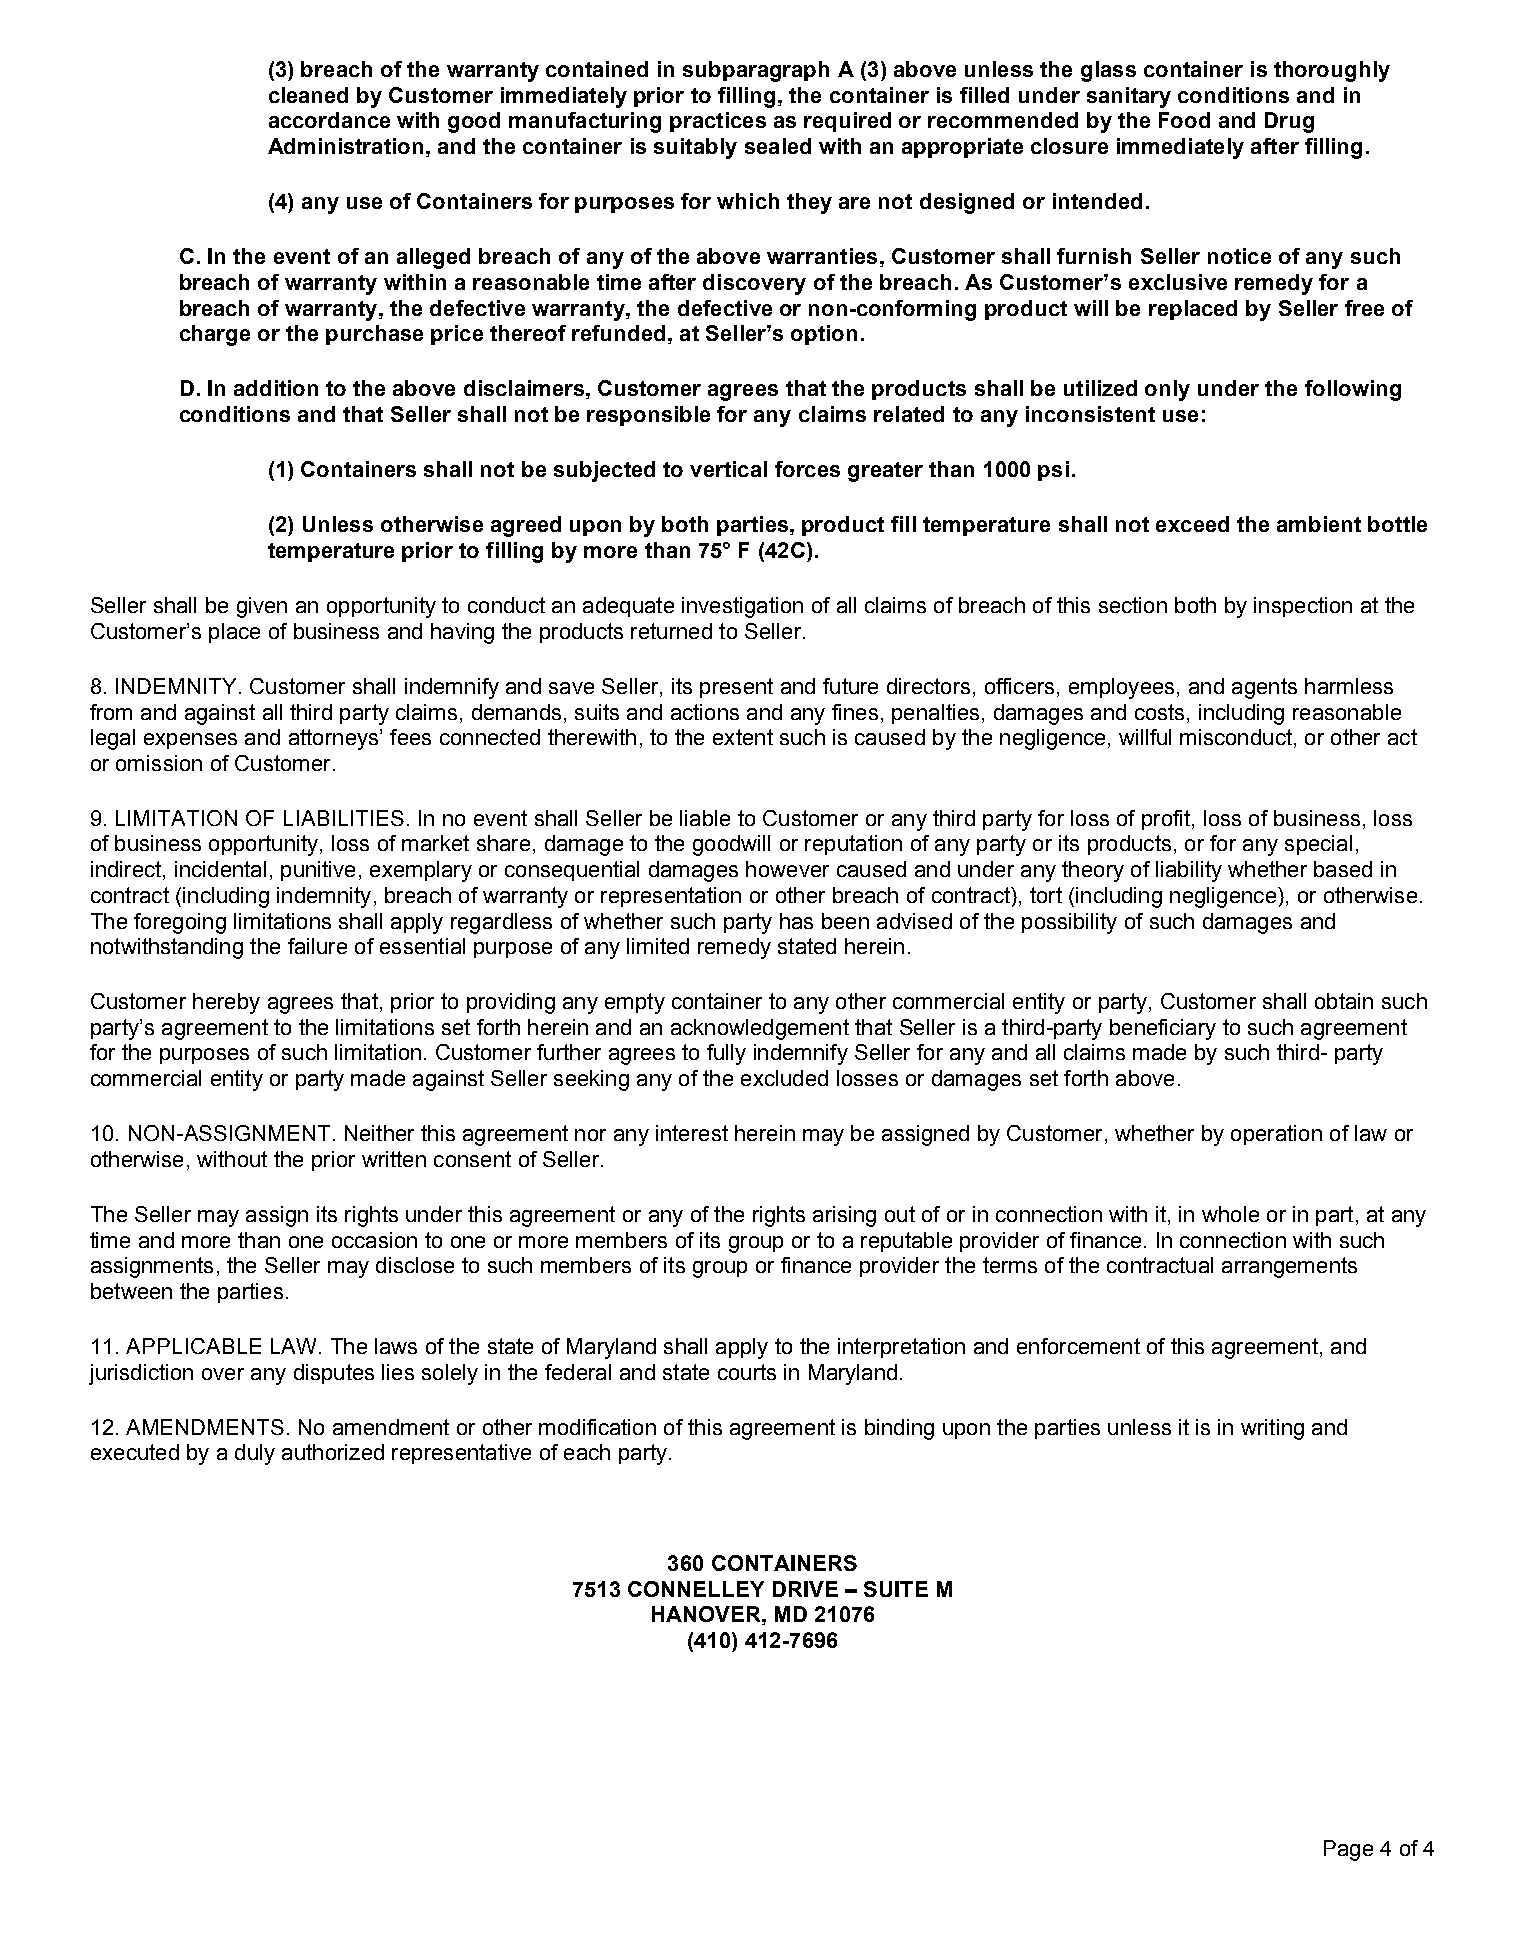 This screenshot has height=1958, width=1513. Describe the element at coordinates (255, 1454) in the screenshot. I see `duly` at that location.
